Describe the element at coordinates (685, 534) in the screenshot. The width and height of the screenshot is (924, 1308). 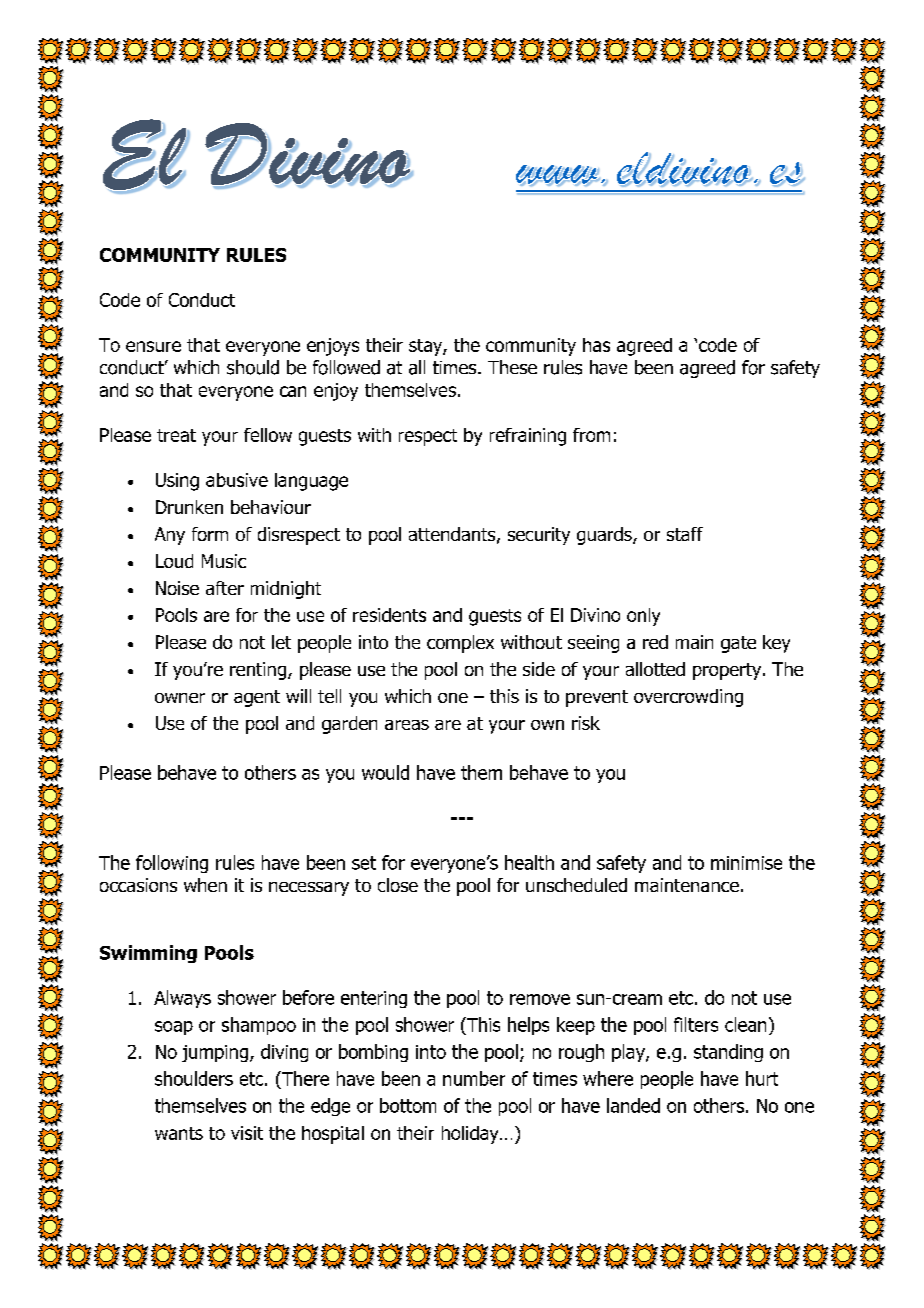
I see `staff` at that location.
